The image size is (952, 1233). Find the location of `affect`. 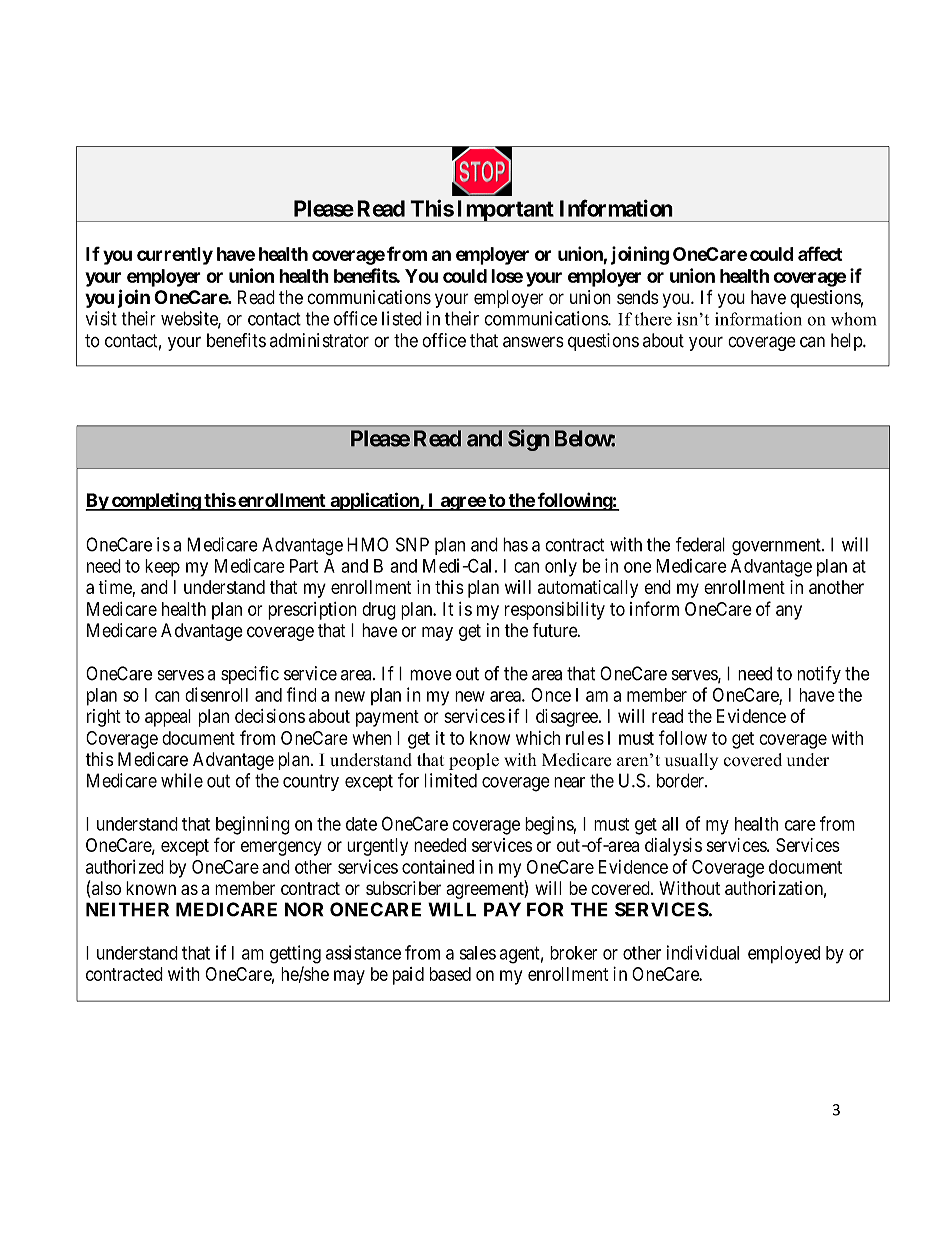

affect is located at coordinates (820, 253).
